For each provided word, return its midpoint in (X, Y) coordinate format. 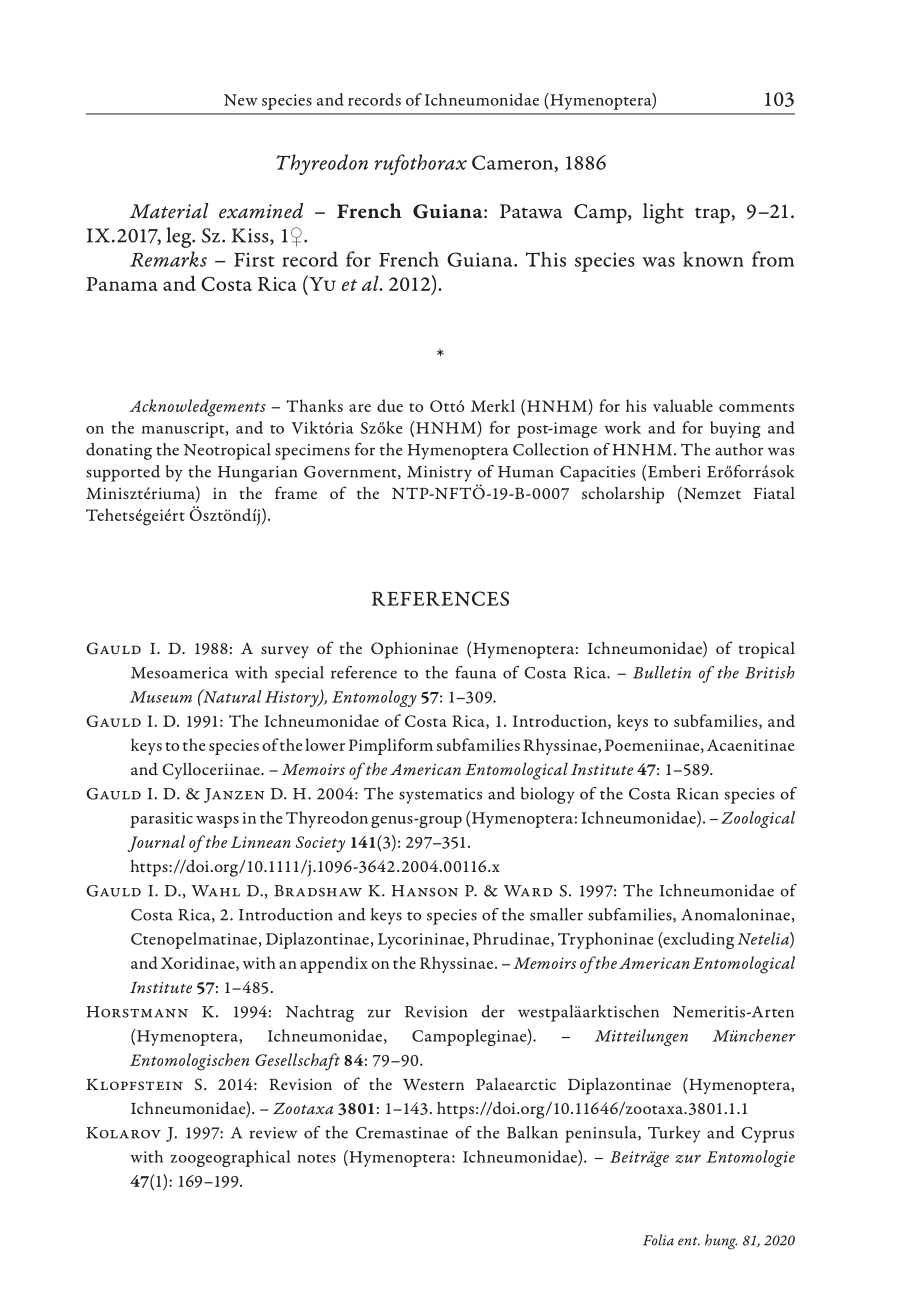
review (273, 1133)
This (546, 259)
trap (713, 215)
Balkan (532, 1132)
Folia (658, 1240)
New (241, 100)
